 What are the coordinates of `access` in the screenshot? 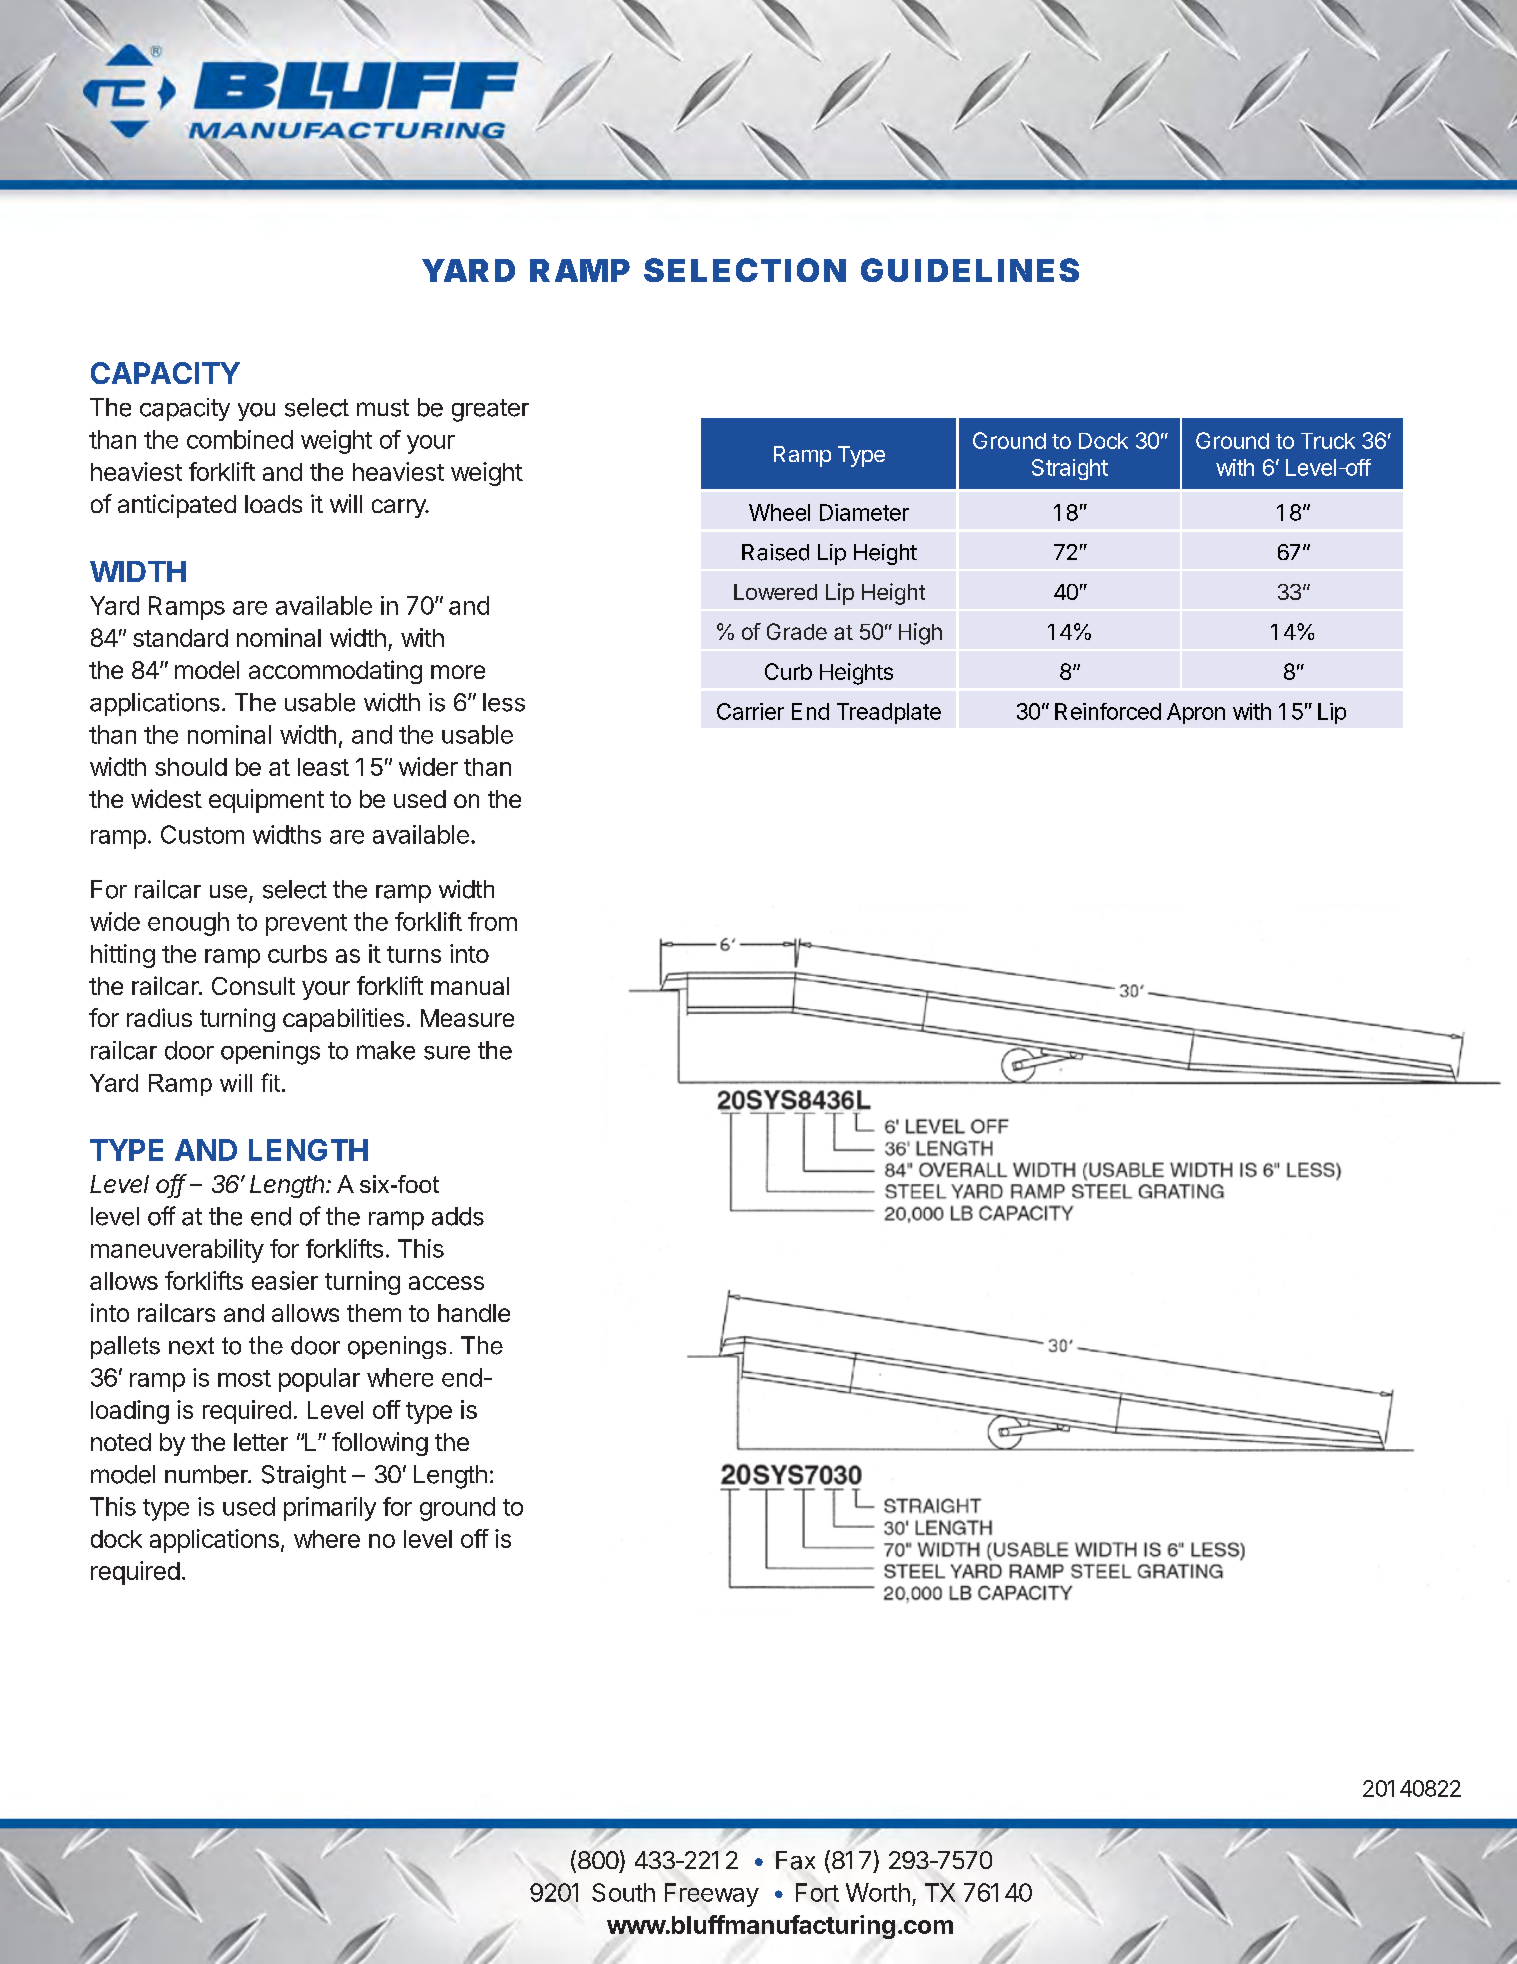 It's located at (446, 1283).
